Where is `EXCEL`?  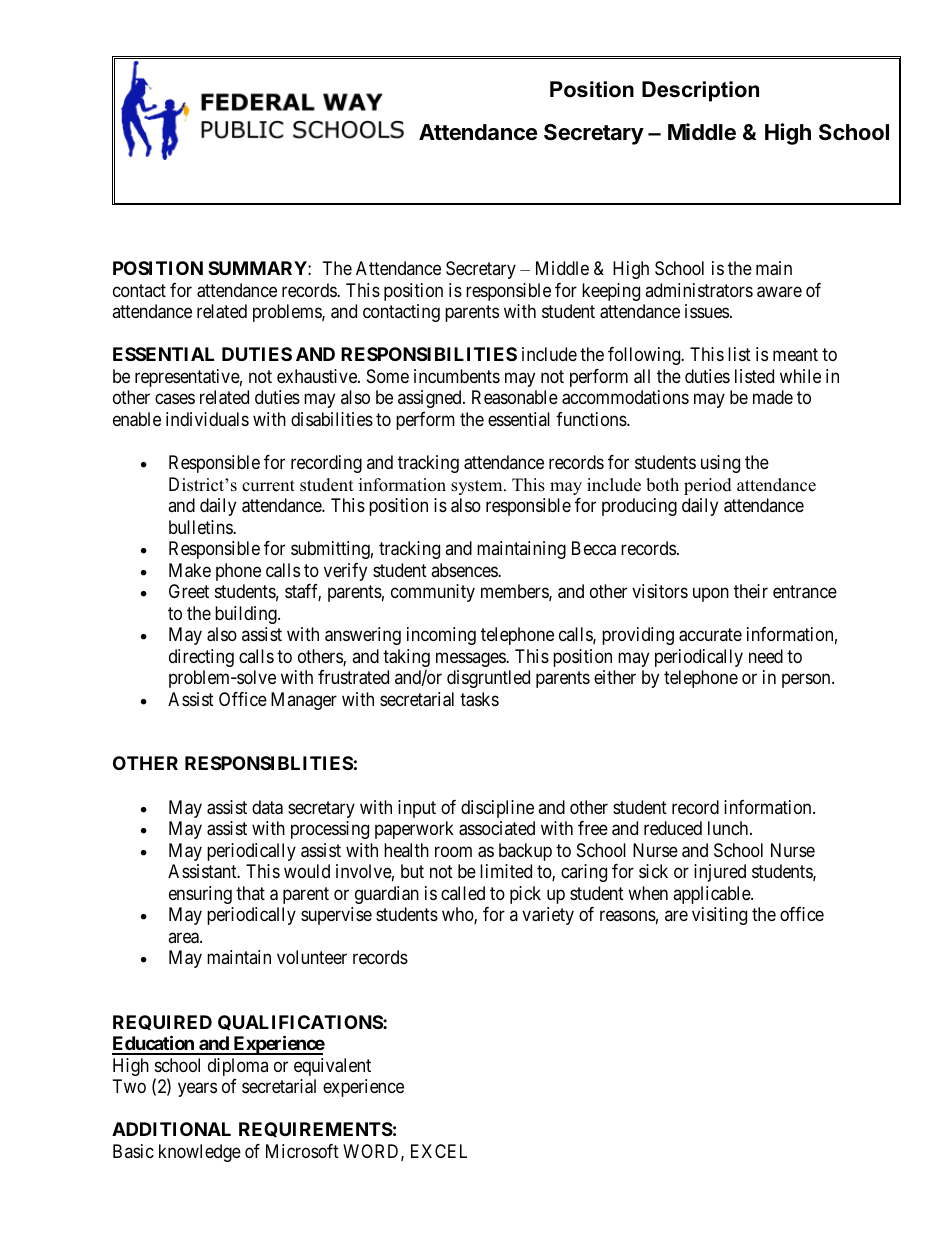 EXCEL is located at coordinates (439, 1151).
